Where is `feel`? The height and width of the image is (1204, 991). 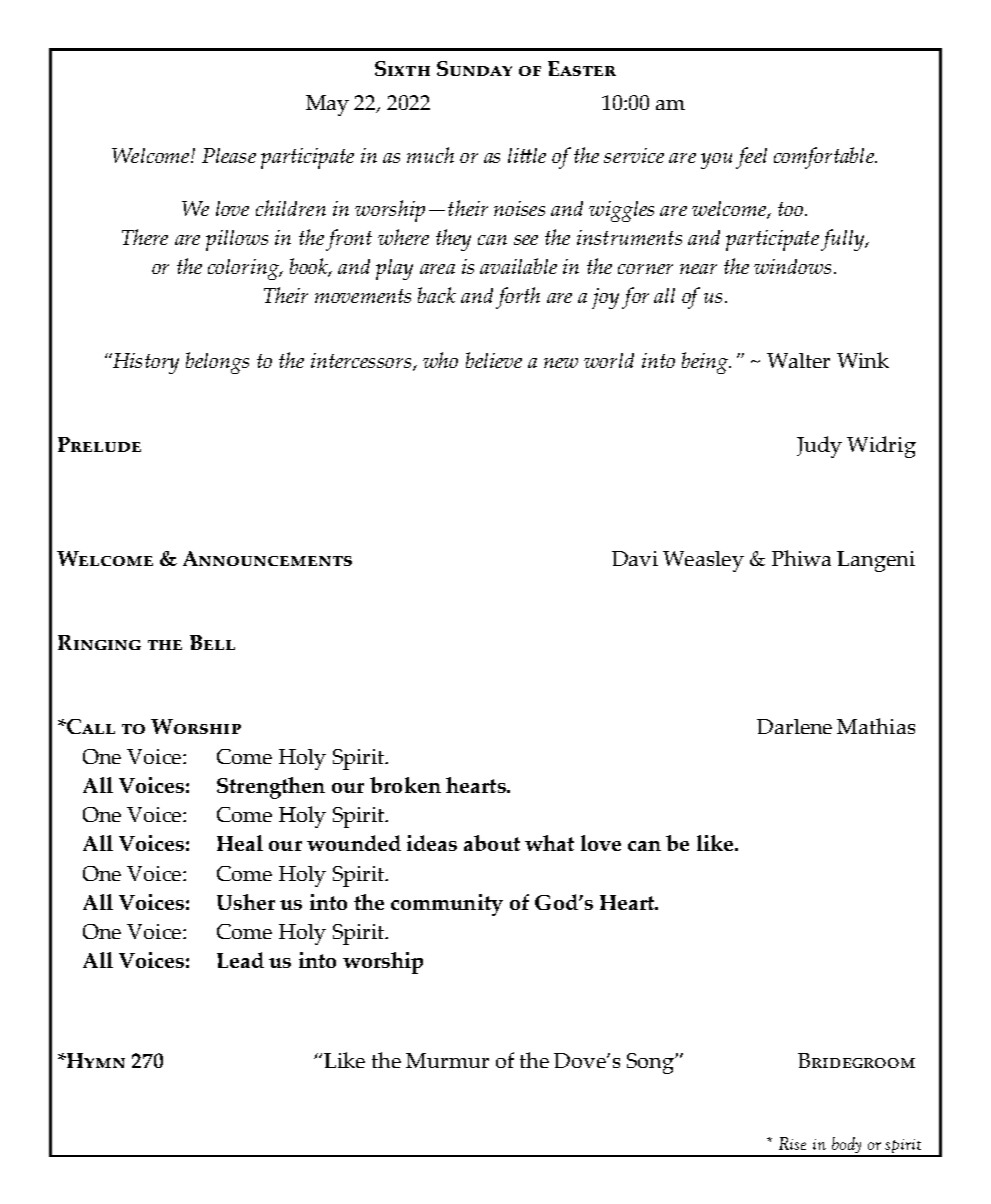 feel is located at coordinates (751, 158).
